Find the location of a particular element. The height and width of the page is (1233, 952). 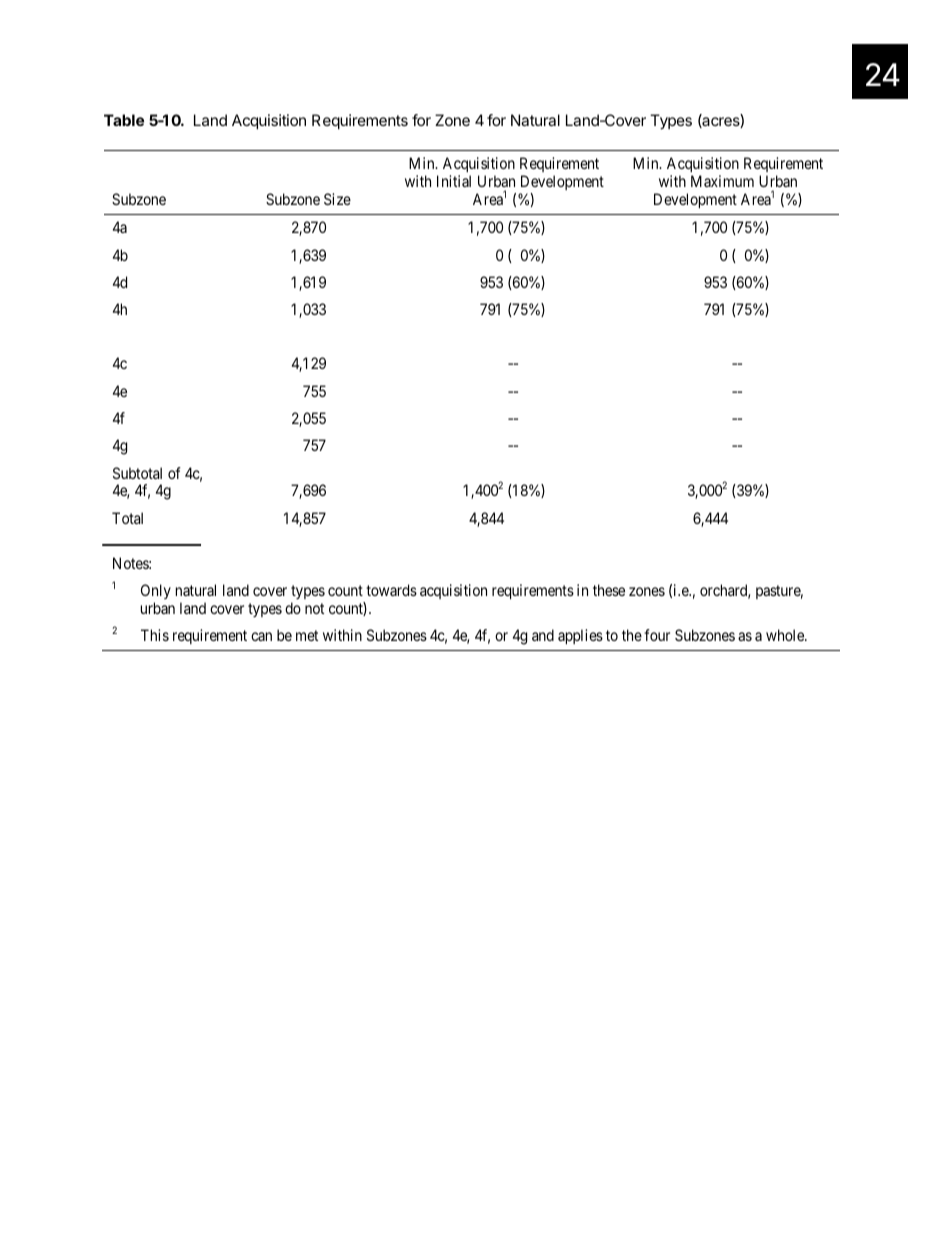

towards is located at coordinates (391, 590).
